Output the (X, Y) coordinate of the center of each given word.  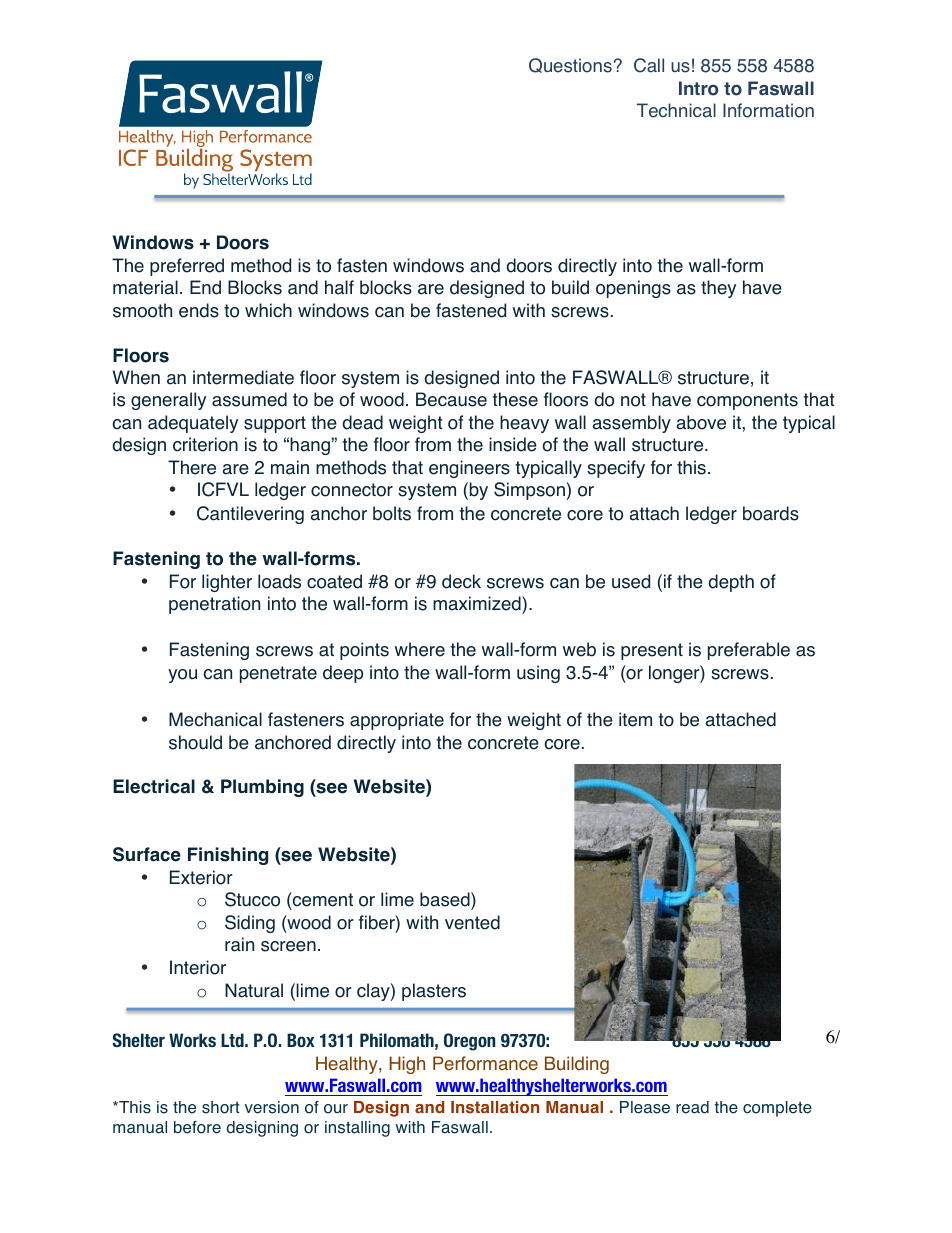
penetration (214, 605)
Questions (570, 65)
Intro (698, 88)
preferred (187, 267)
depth (731, 583)
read (692, 1107)
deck (461, 581)
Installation (495, 1107)
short (221, 1107)
